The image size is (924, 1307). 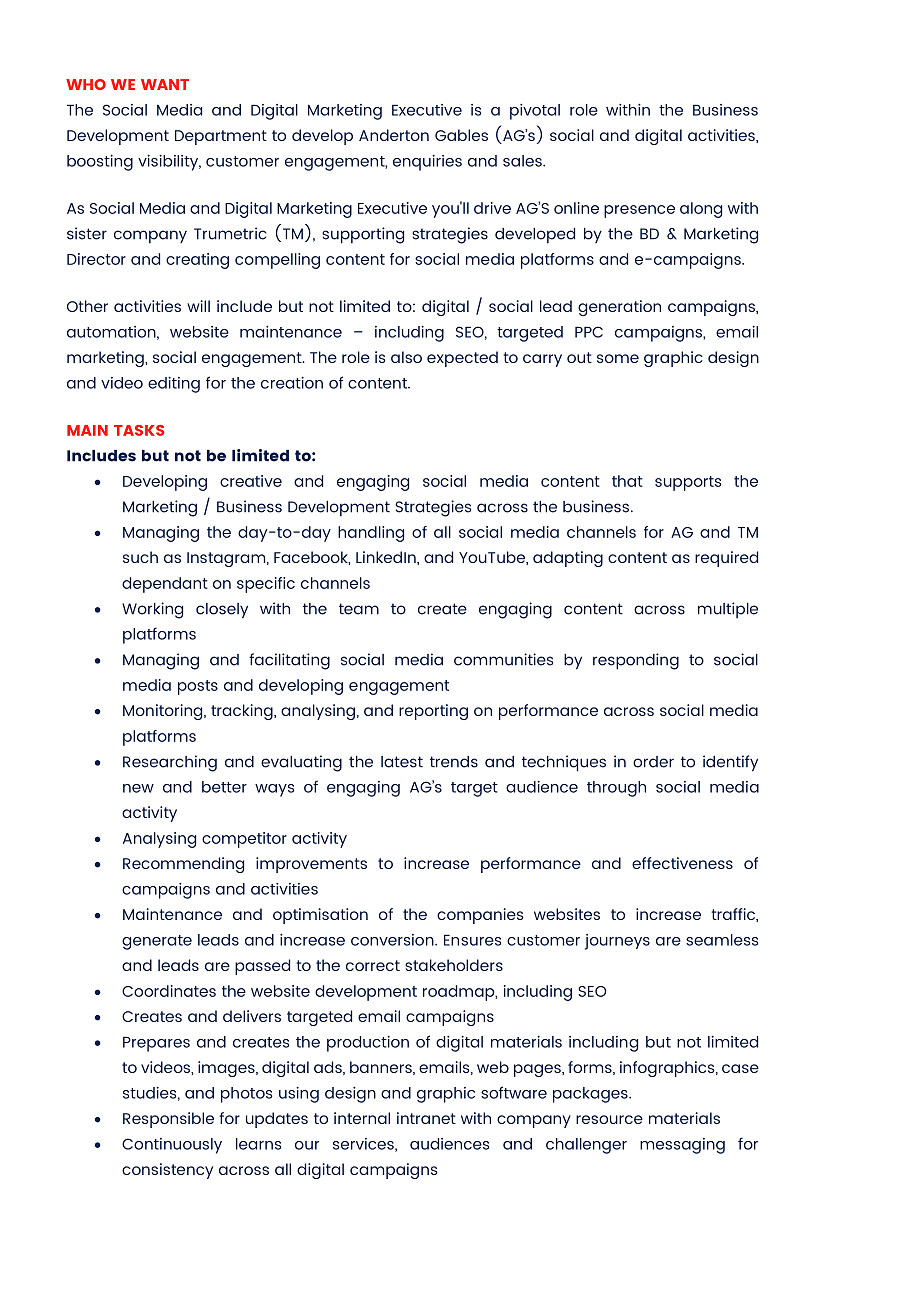 What do you see at coordinates (359, 609) in the document?
I see `team` at bounding box center [359, 609].
